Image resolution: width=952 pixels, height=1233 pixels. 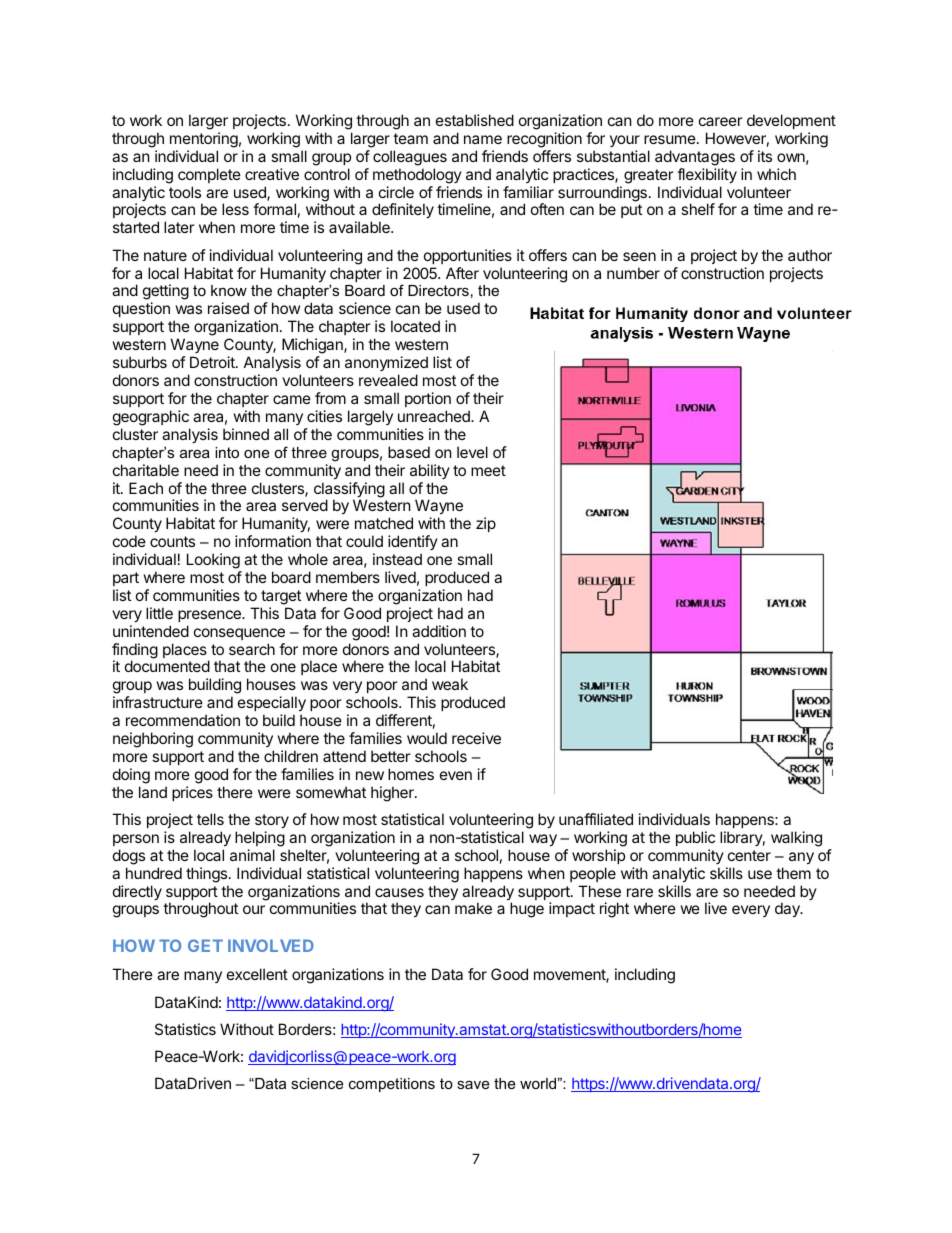 I want to click on presence, so click(x=210, y=616).
